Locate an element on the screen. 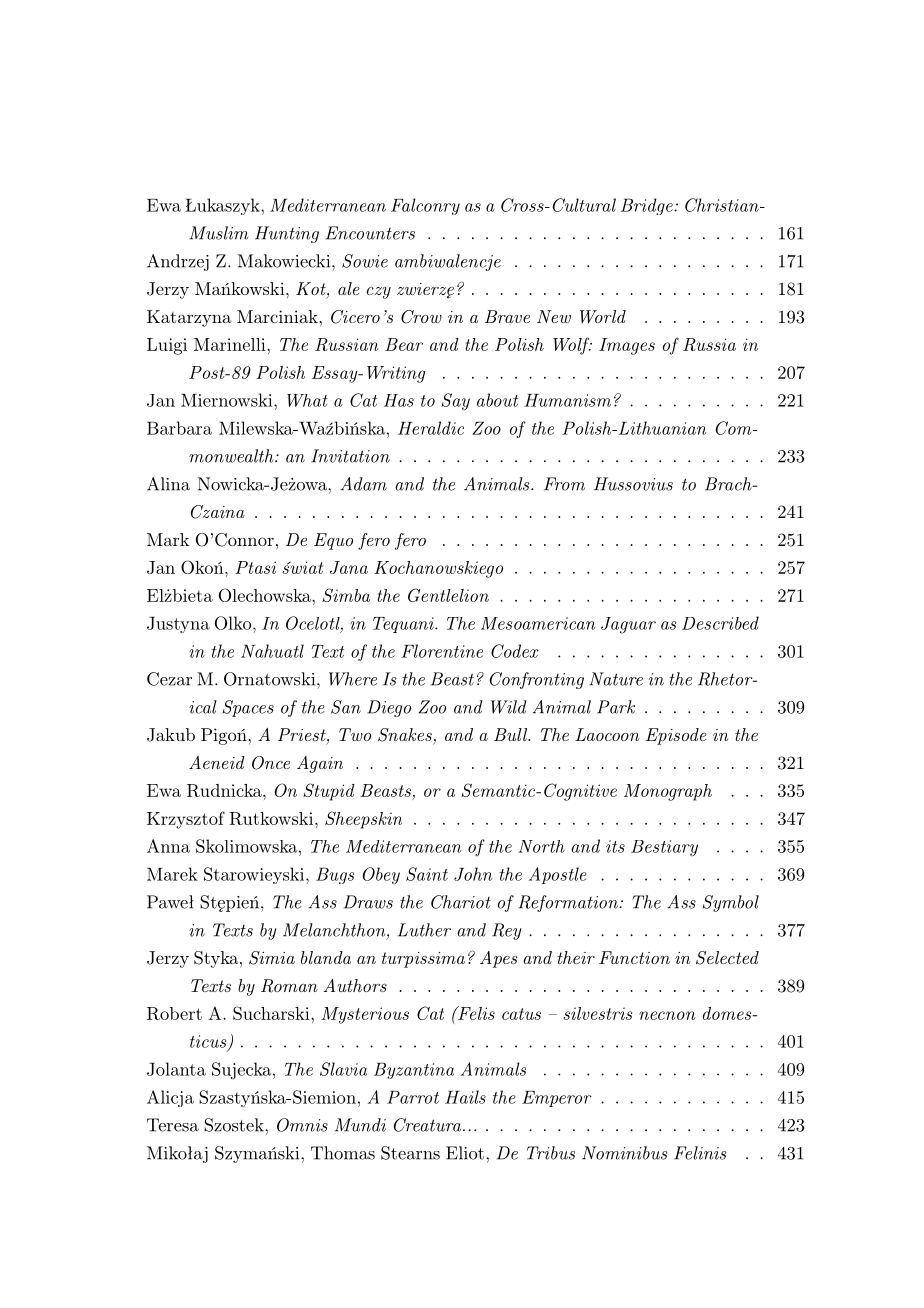 Image resolution: width=924 pixels, height=1308 pixels. Falconry is located at coordinates (425, 206).
